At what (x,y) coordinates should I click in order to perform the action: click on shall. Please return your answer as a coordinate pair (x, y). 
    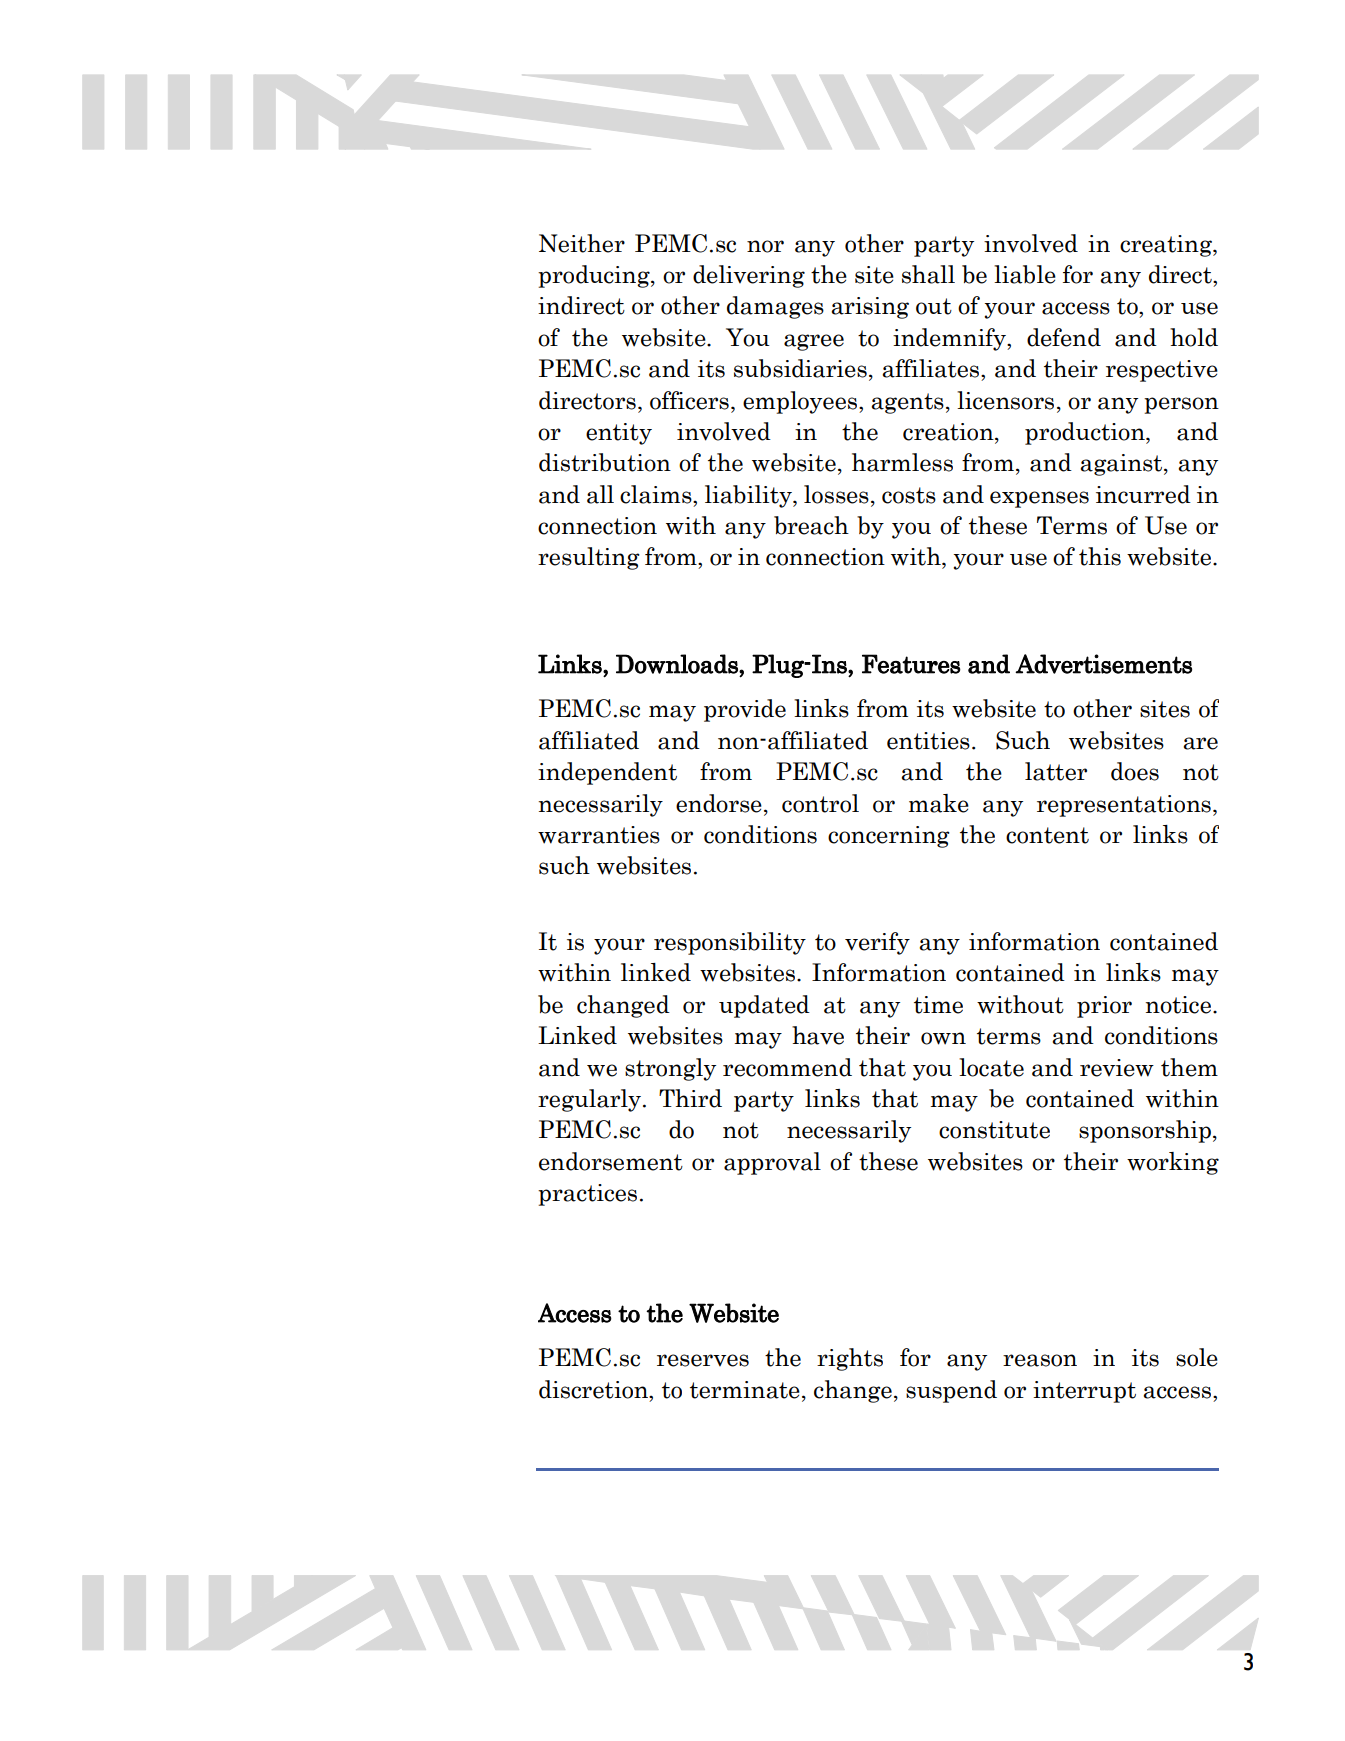
    Looking at the image, I should click on (928, 274).
